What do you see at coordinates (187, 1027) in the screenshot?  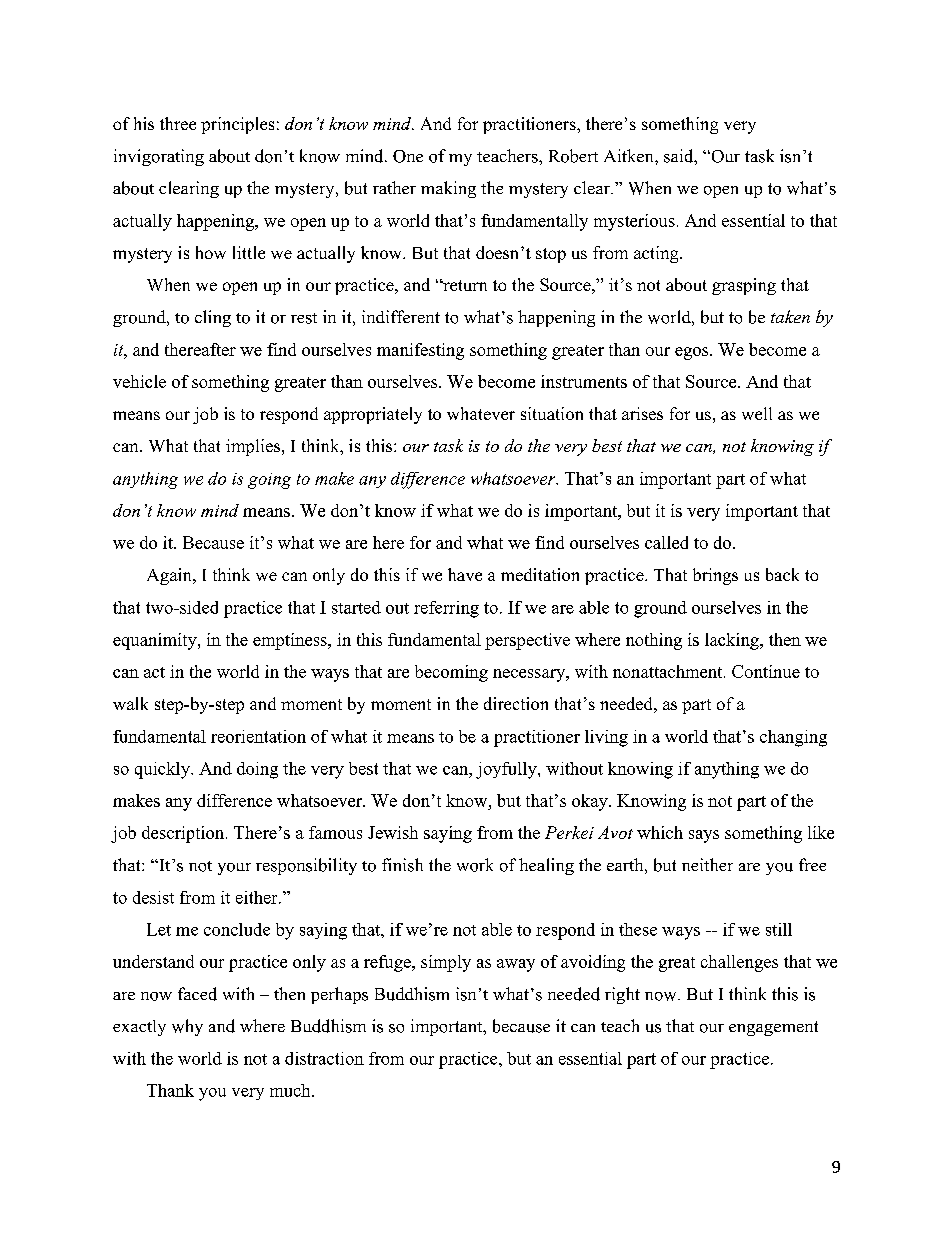 I see `why` at bounding box center [187, 1027].
